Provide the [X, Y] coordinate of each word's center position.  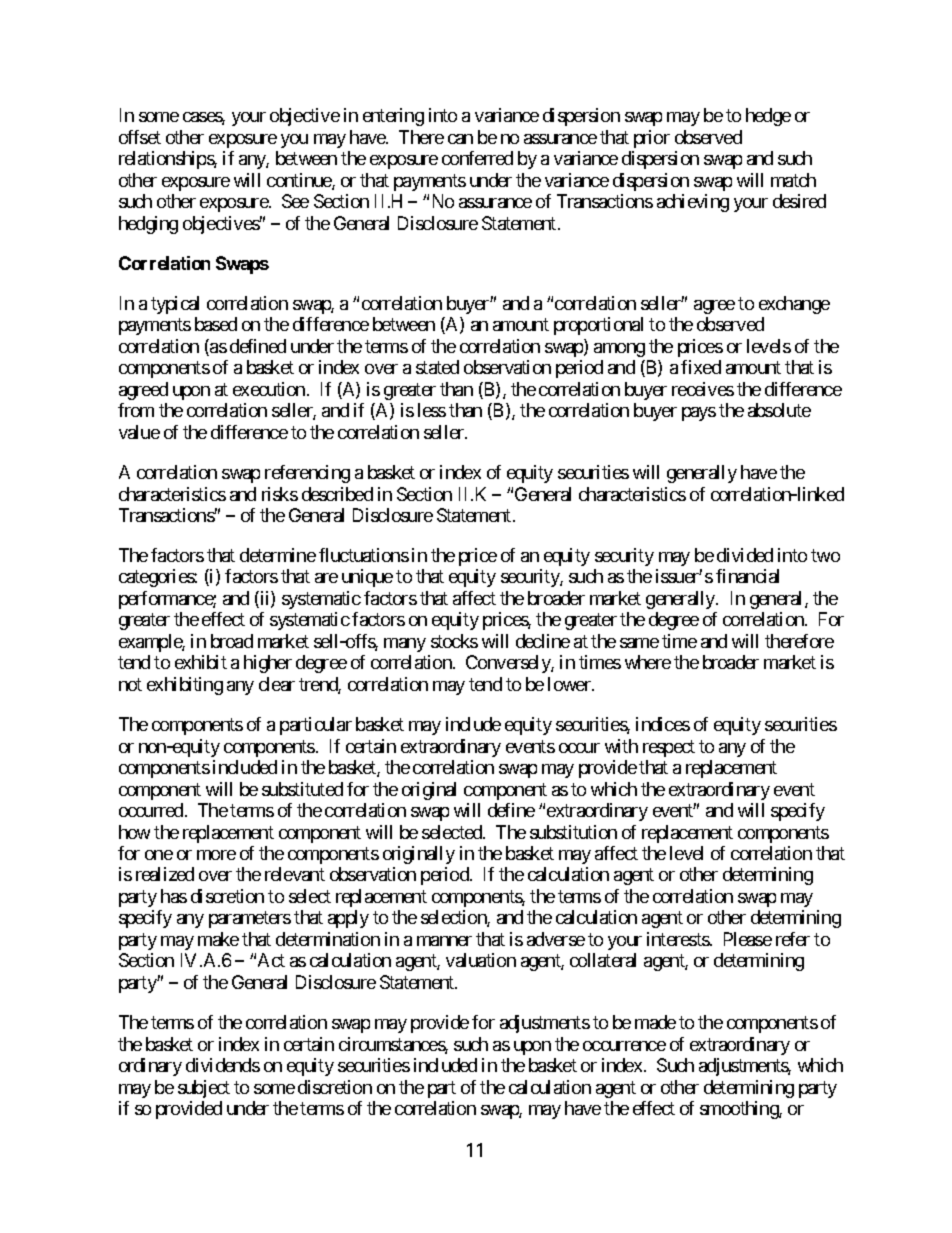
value [139, 432]
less [432, 410]
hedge [768, 117]
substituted [302, 789]
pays [699, 414]
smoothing [740, 1110]
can [460, 139]
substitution [573, 832]
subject [204, 1089]
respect [669, 748]
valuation [481, 960]
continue [300, 181]
